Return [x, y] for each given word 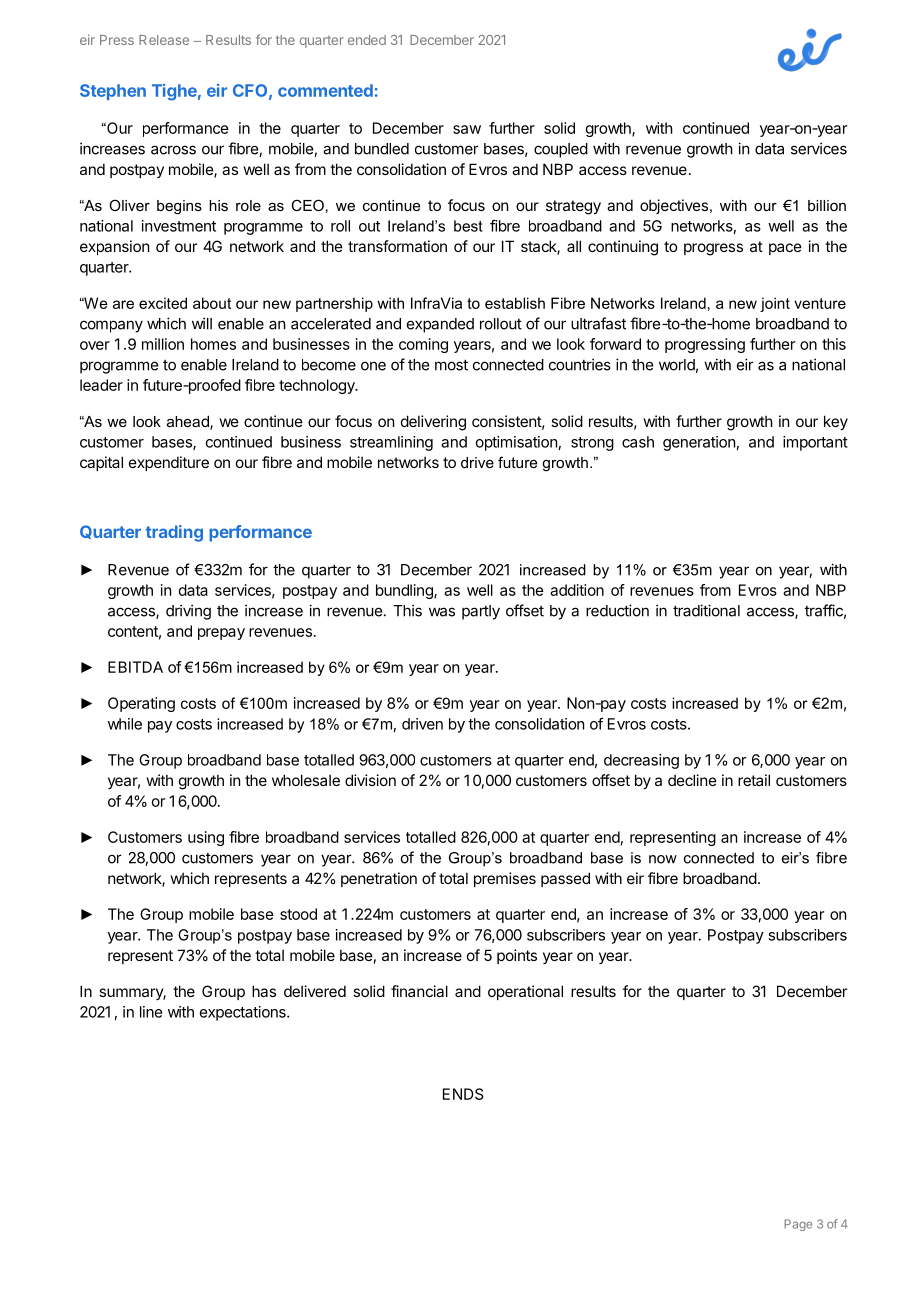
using [206, 838]
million [163, 344]
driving [188, 612]
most [451, 365]
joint [775, 304]
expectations [244, 1013]
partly [481, 612]
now [663, 859]
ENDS [463, 1094]
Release [164, 40]
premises [505, 879]
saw [467, 129]
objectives [674, 206]
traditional [706, 610]
